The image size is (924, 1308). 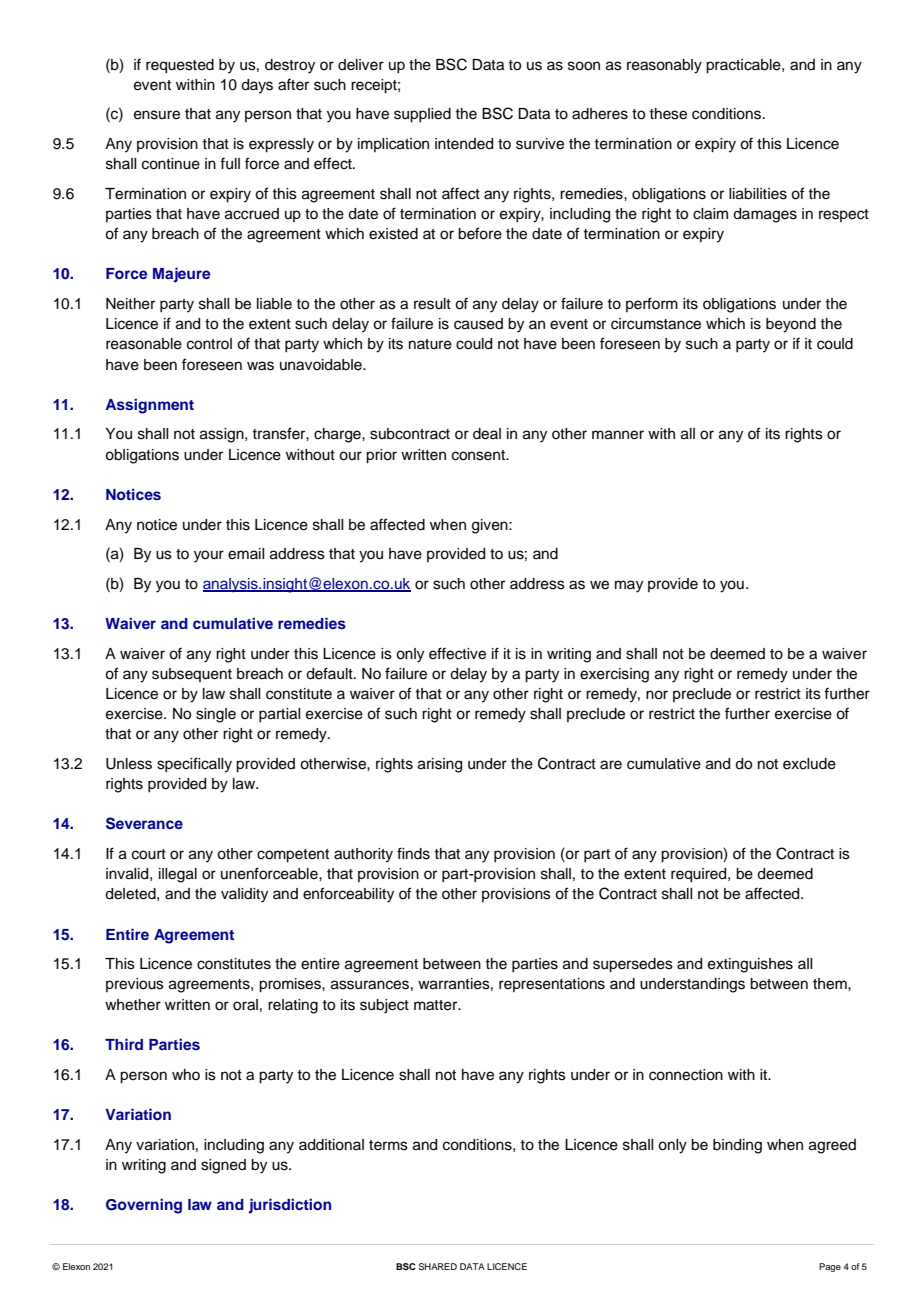 I want to click on intended, so click(x=464, y=144).
